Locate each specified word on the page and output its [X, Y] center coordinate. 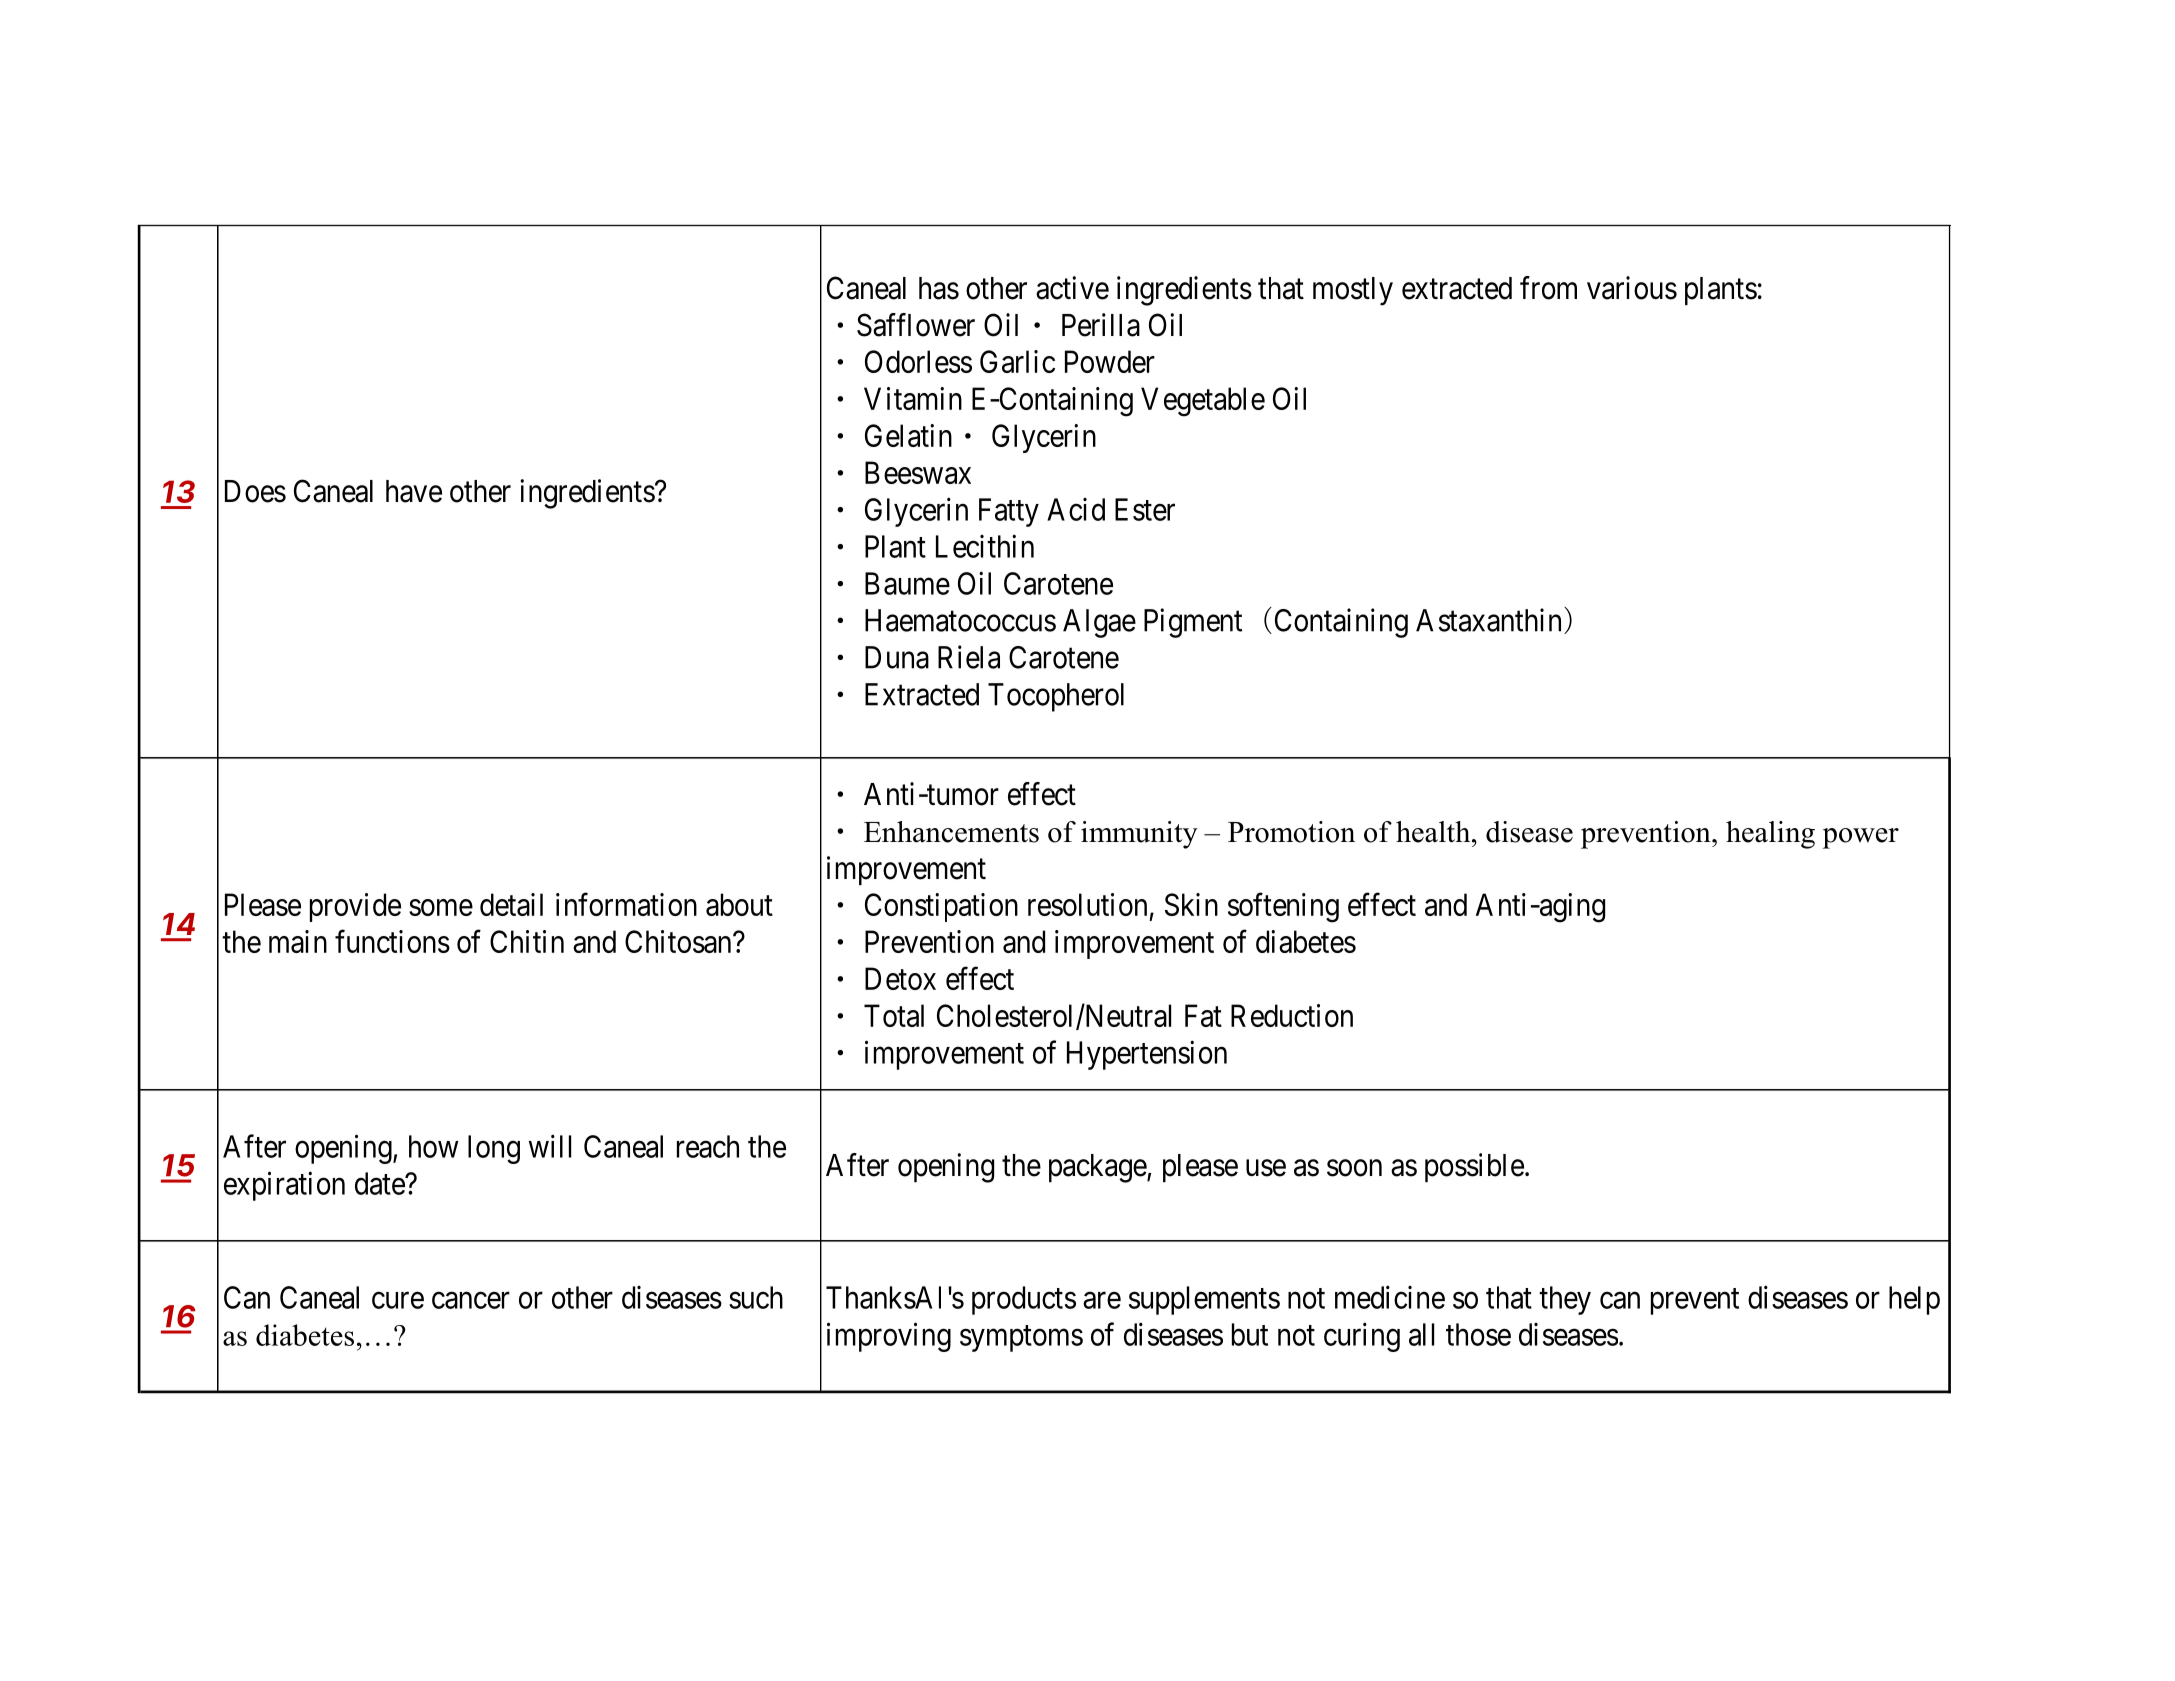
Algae [1099, 623]
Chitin [527, 941]
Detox [900, 978]
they [1565, 1300]
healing [1770, 835]
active [1072, 288]
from [1548, 288]
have [414, 491]
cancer [471, 1300]
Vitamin [913, 398]
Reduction [1292, 1015]
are [1102, 1300]
